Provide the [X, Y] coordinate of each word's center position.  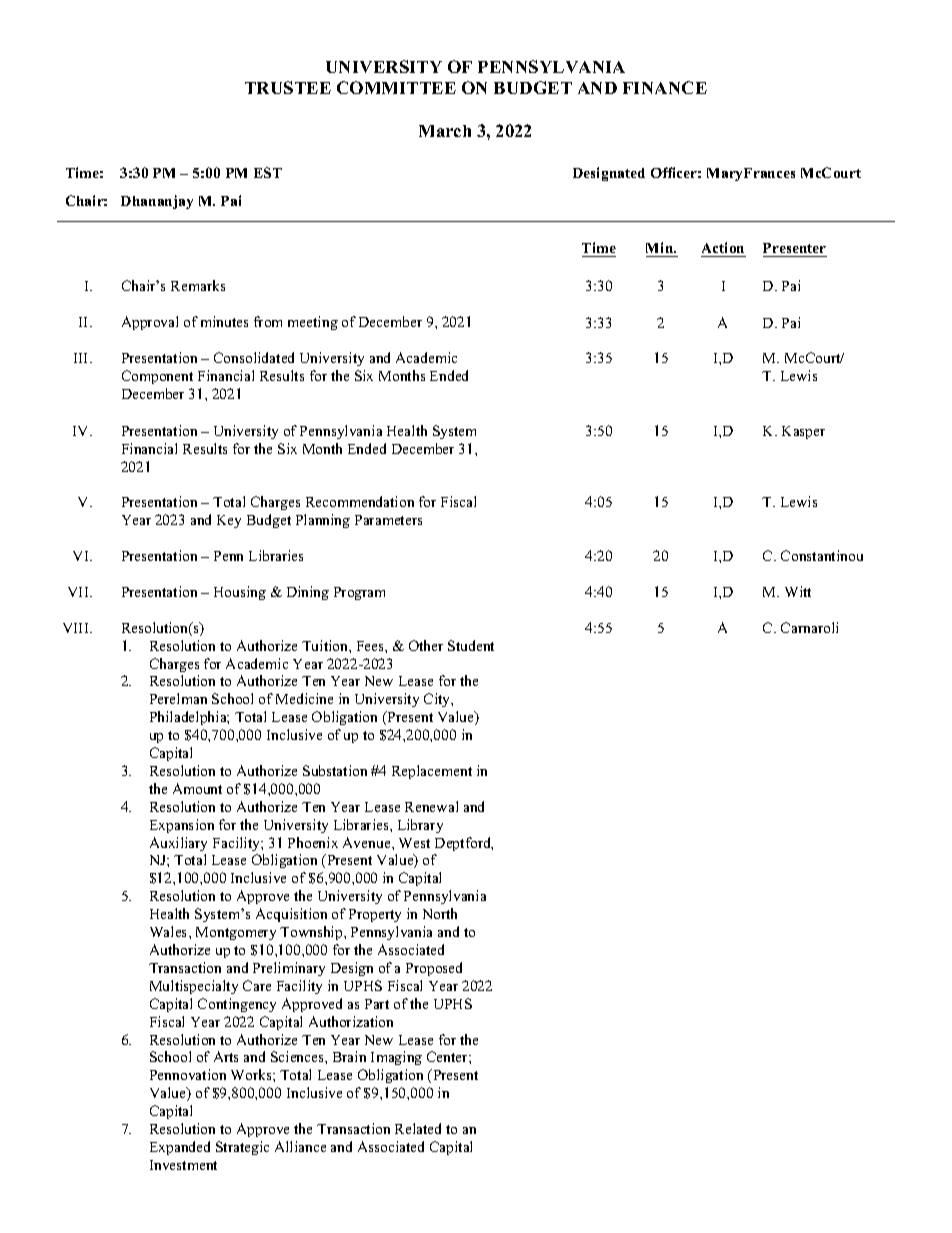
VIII [77, 628]
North [440, 913]
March [445, 131]
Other [426, 645]
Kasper [803, 432]
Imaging [396, 1058]
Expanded [180, 1148]
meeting [313, 323]
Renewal [431, 806]
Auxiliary [178, 844]
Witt [798, 591]
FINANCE [665, 87]
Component [157, 377]
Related [418, 1128]
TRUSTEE [288, 87]
